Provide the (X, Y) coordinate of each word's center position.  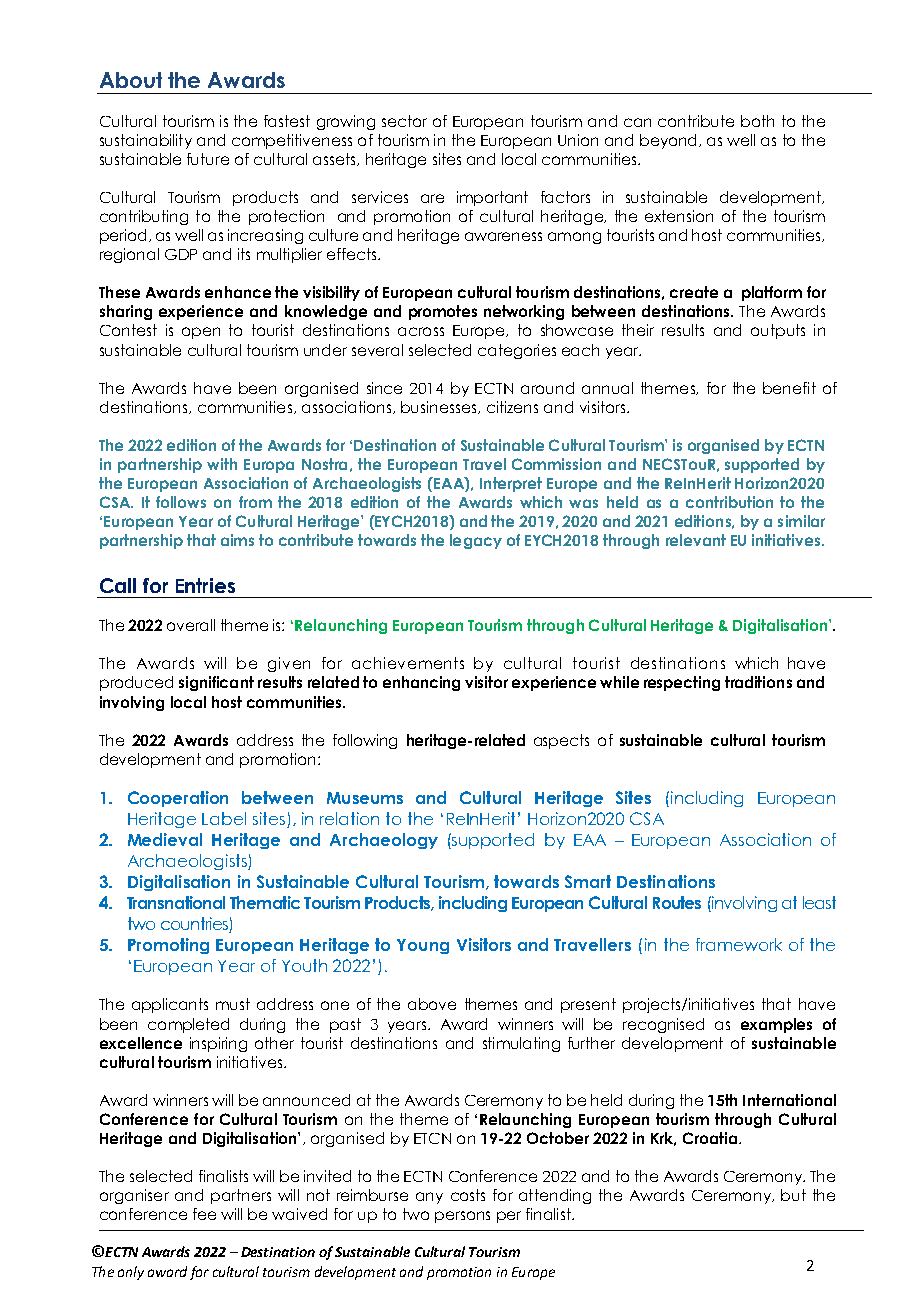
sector (404, 121)
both (757, 121)
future (208, 159)
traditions (758, 682)
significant (216, 683)
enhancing (421, 683)
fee (204, 1214)
